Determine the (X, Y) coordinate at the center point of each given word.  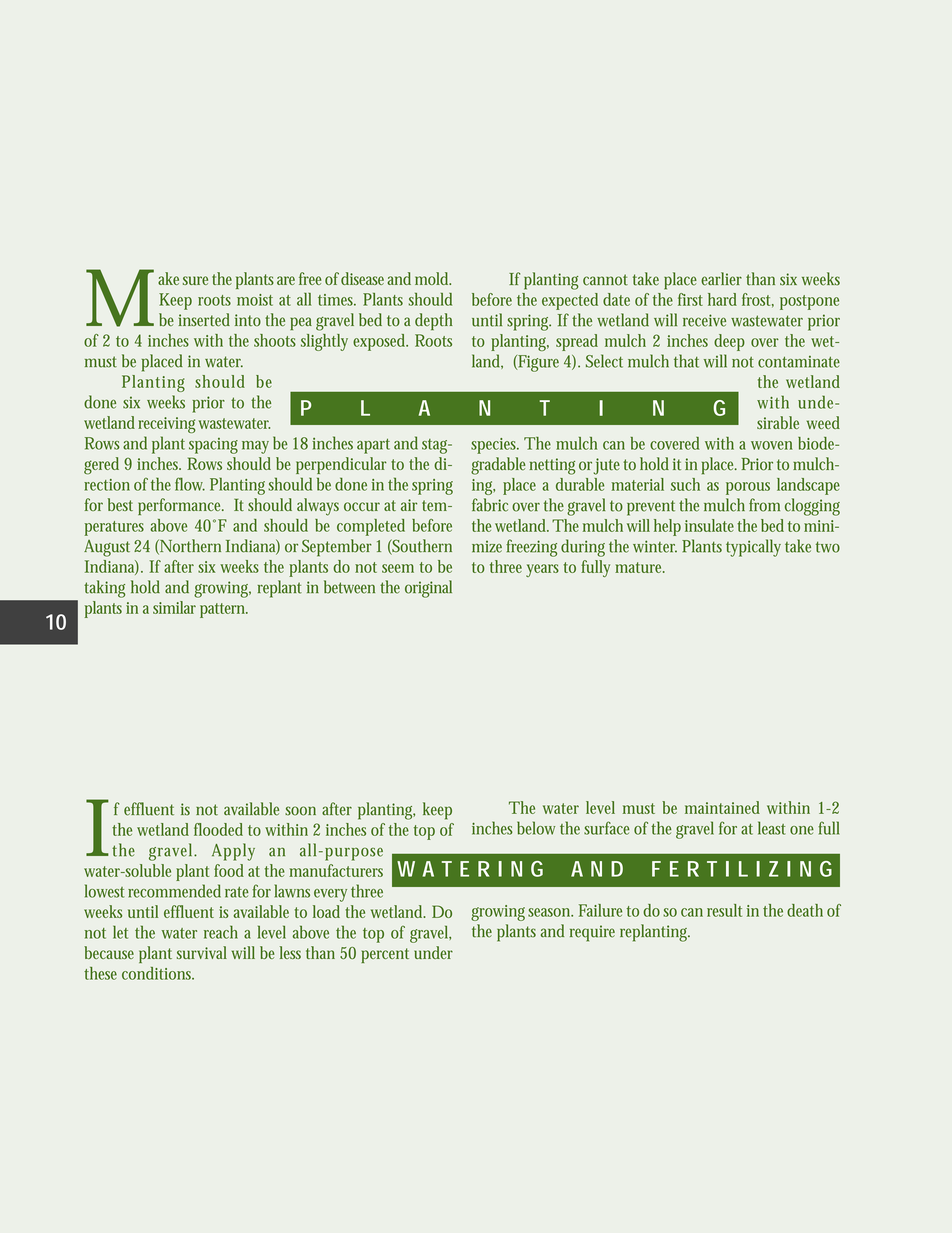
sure (195, 280)
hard (722, 299)
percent (385, 955)
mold (433, 278)
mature (640, 567)
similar (174, 607)
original (428, 589)
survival (202, 952)
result (724, 910)
